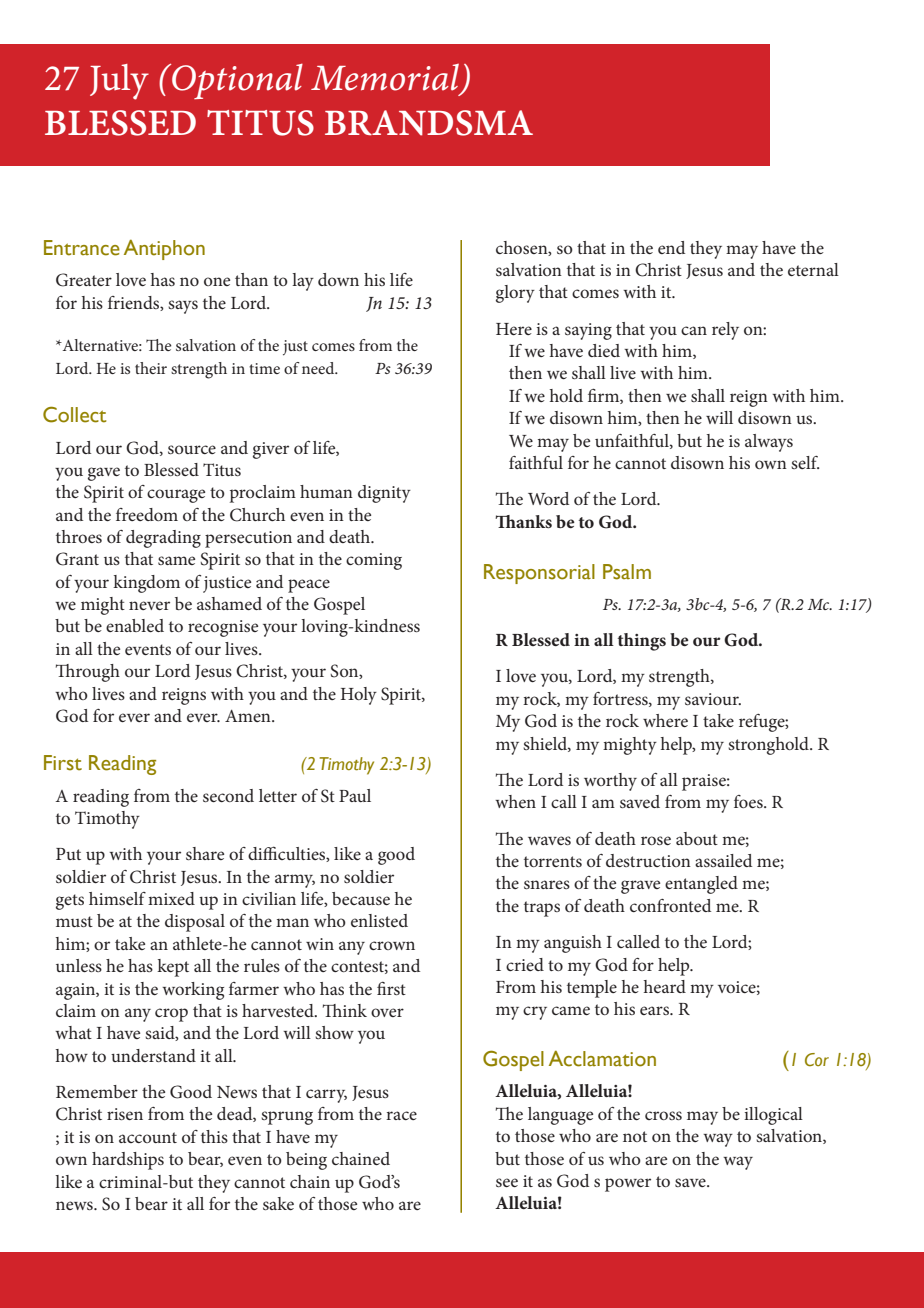 The width and height of the image is (924, 1308). What do you see at coordinates (773, 1116) in the image?
I see `illogical` at bounding box center [773, 1116].
